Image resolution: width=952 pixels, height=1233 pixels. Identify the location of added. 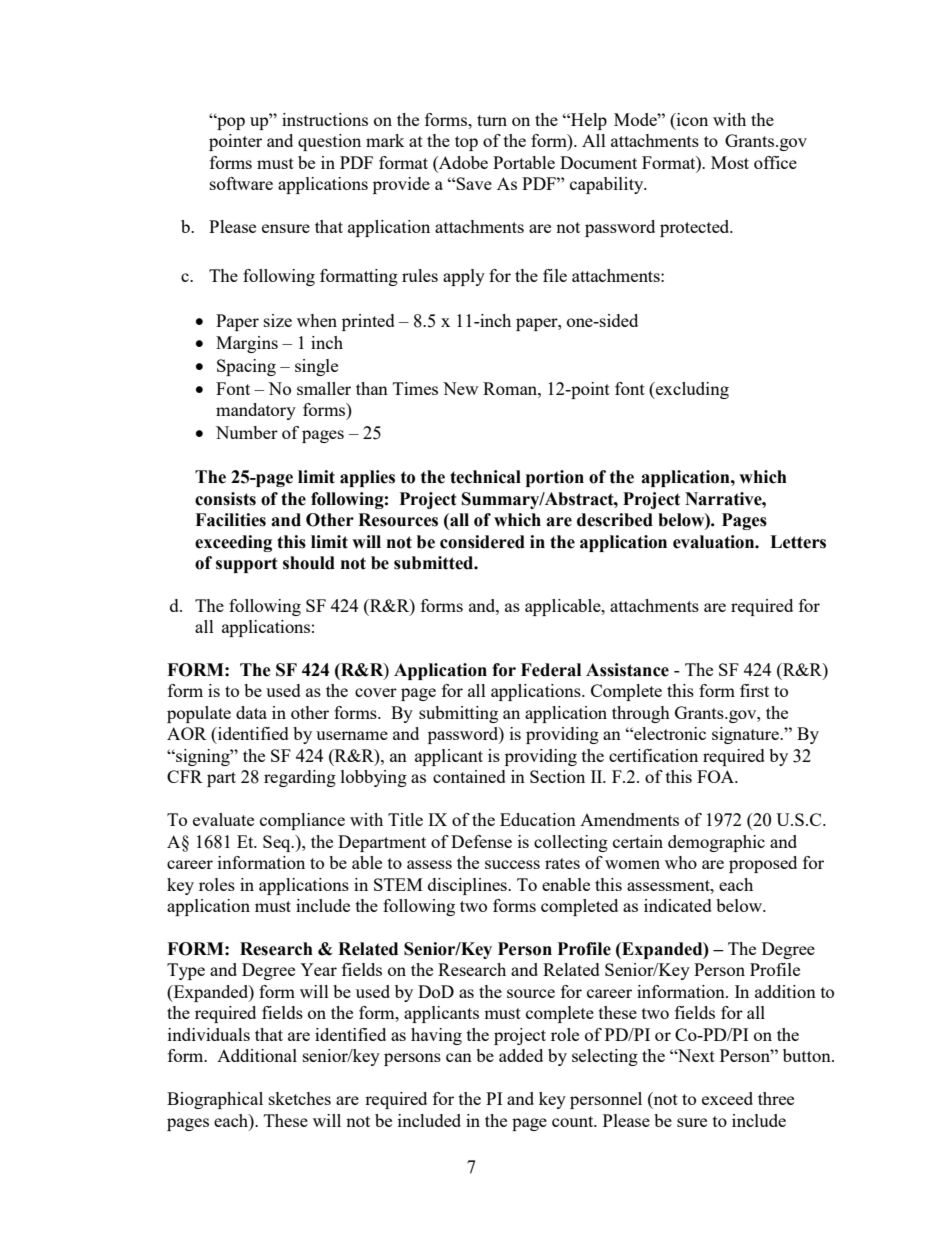
(521, 1055).
